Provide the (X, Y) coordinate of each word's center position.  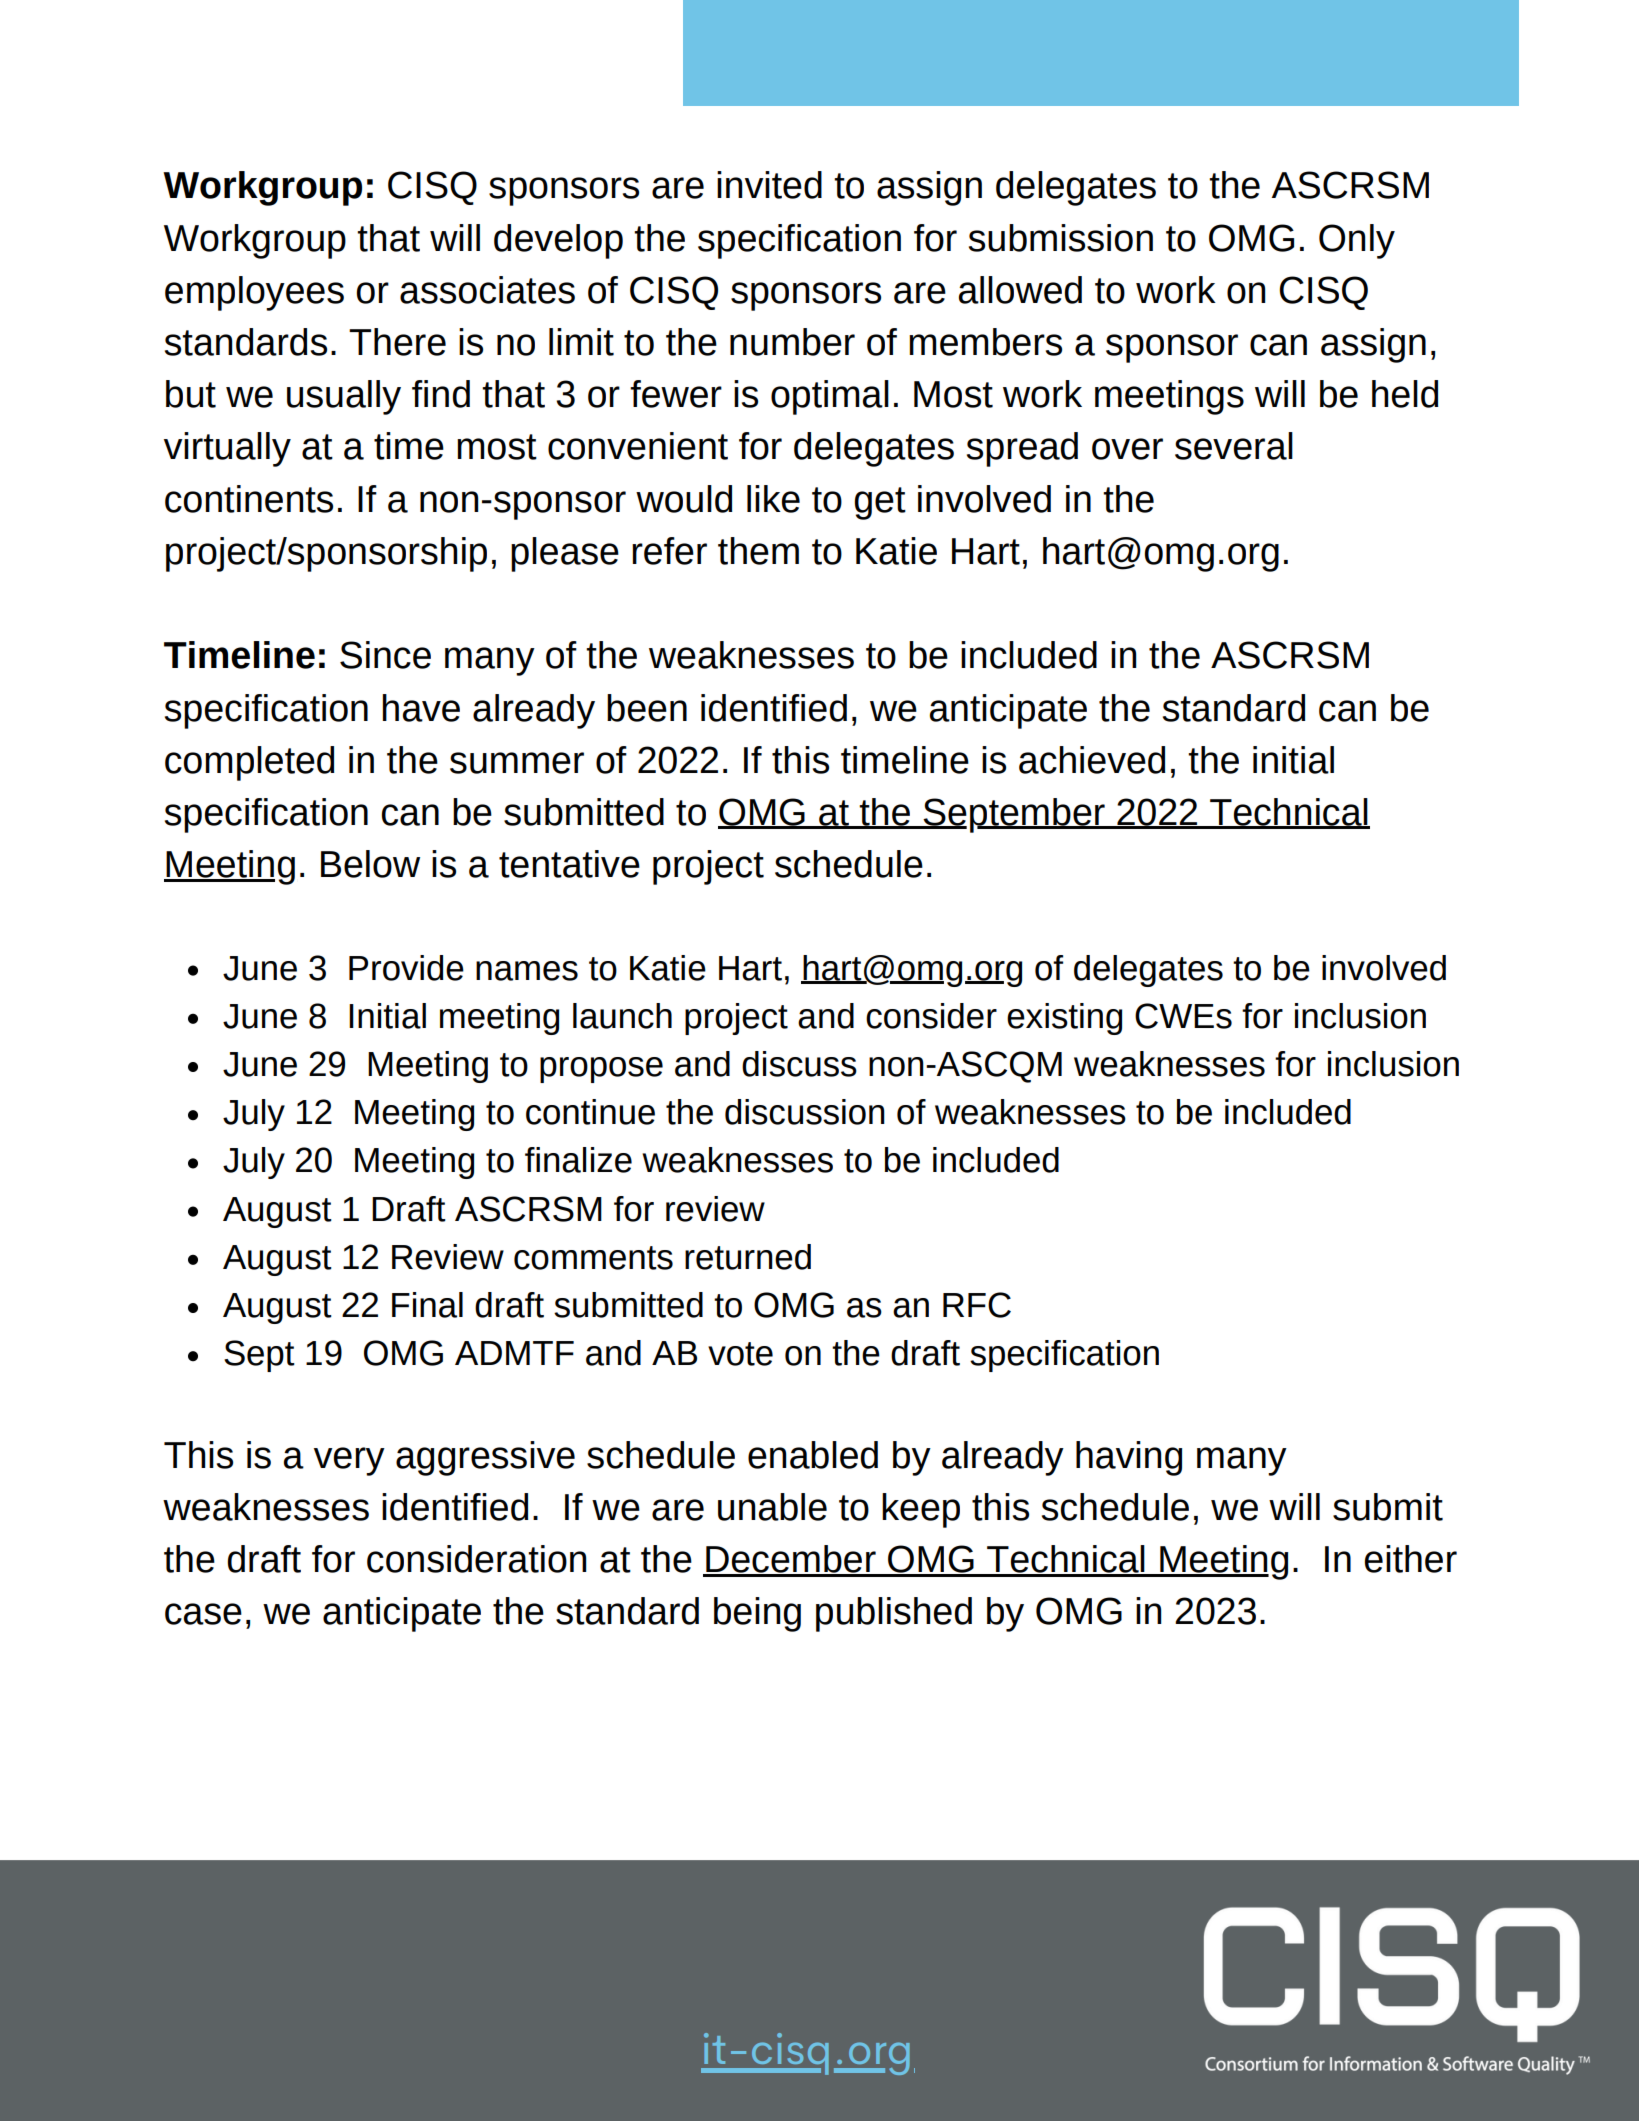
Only (1357, 241)
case (203, 1614)
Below (370, 864)
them (758, 551)
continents (249, 499)
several (1234, 446)
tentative (569, 864)
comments (593, 1258)
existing (1064, 1019)
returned (748, 1257)
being (757, 1614)
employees (254, 293)
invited (769, 185)
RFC (977, 1305)
